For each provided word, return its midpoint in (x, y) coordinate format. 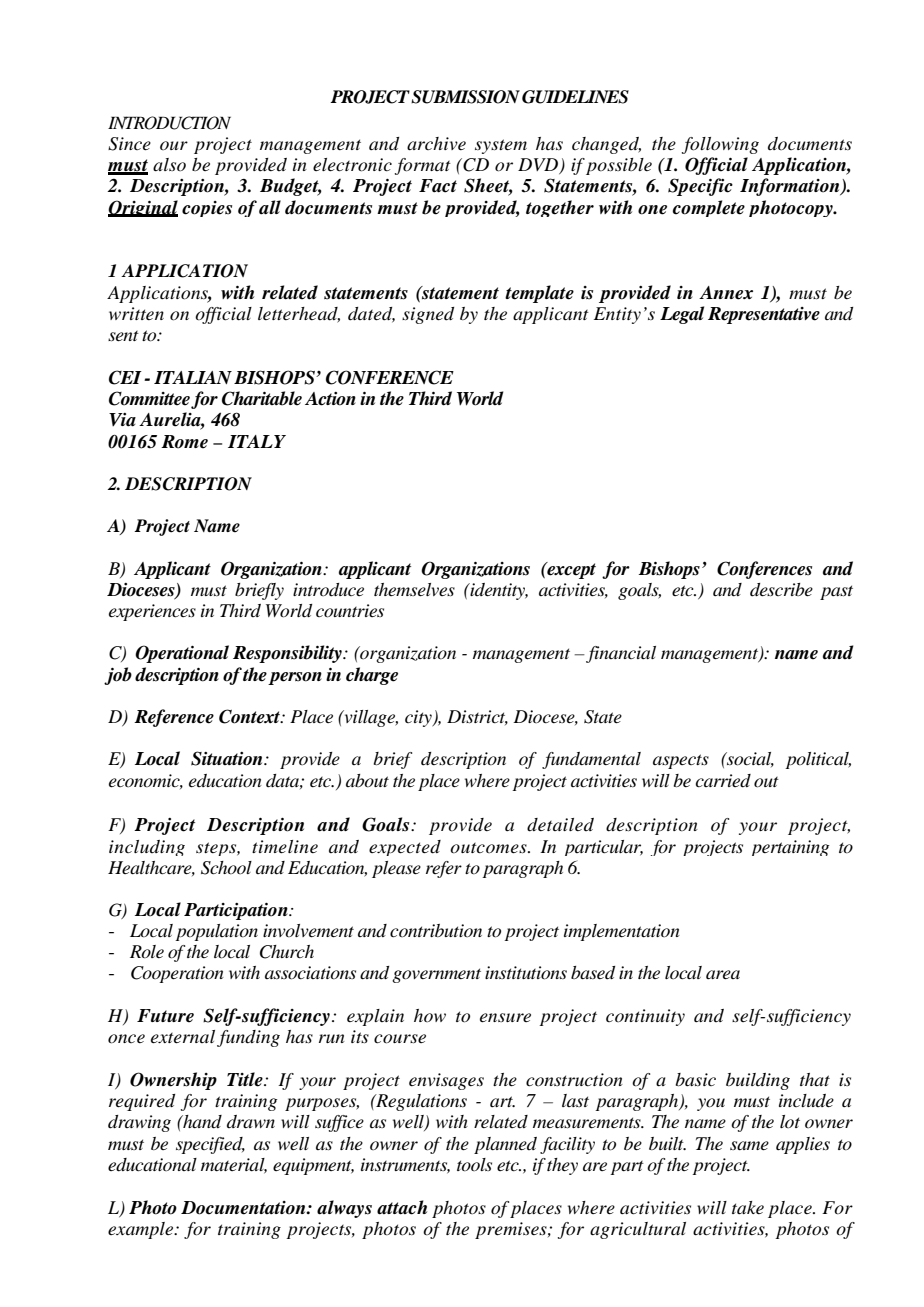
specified (210, 1145)
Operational (182, 654)
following (720, 145)
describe (781, 590)
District (477, 717)
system (501, 146)
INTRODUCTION (169, 123)
